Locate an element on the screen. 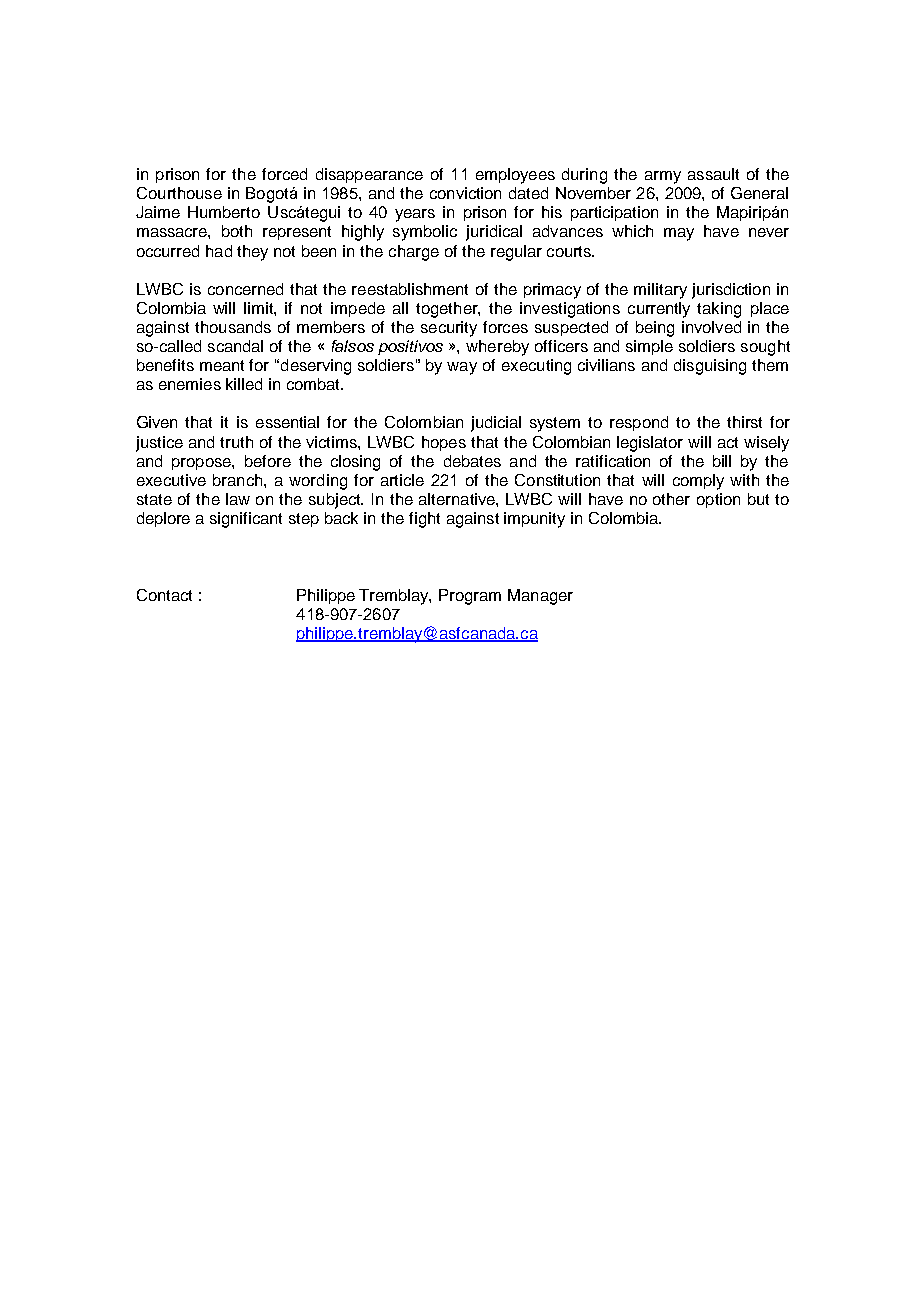 The image size is (924, 1308). killed is located at coordinates (244, 384).
